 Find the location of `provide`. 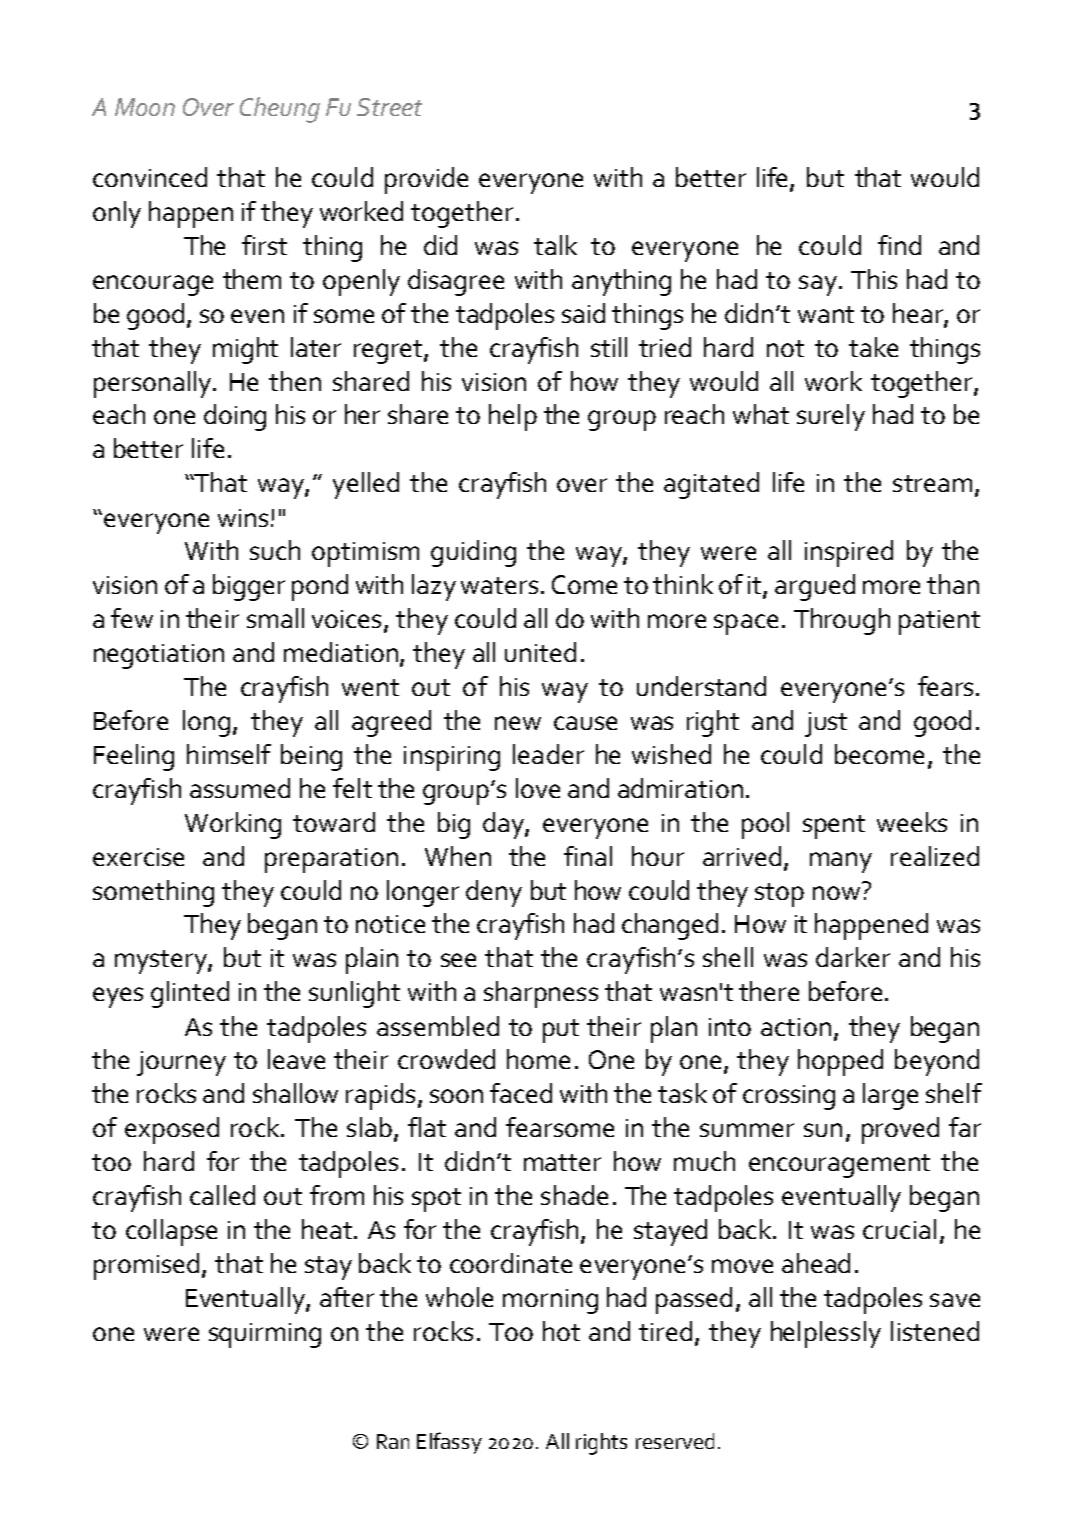

provide is located at coordinates (426, 180).
